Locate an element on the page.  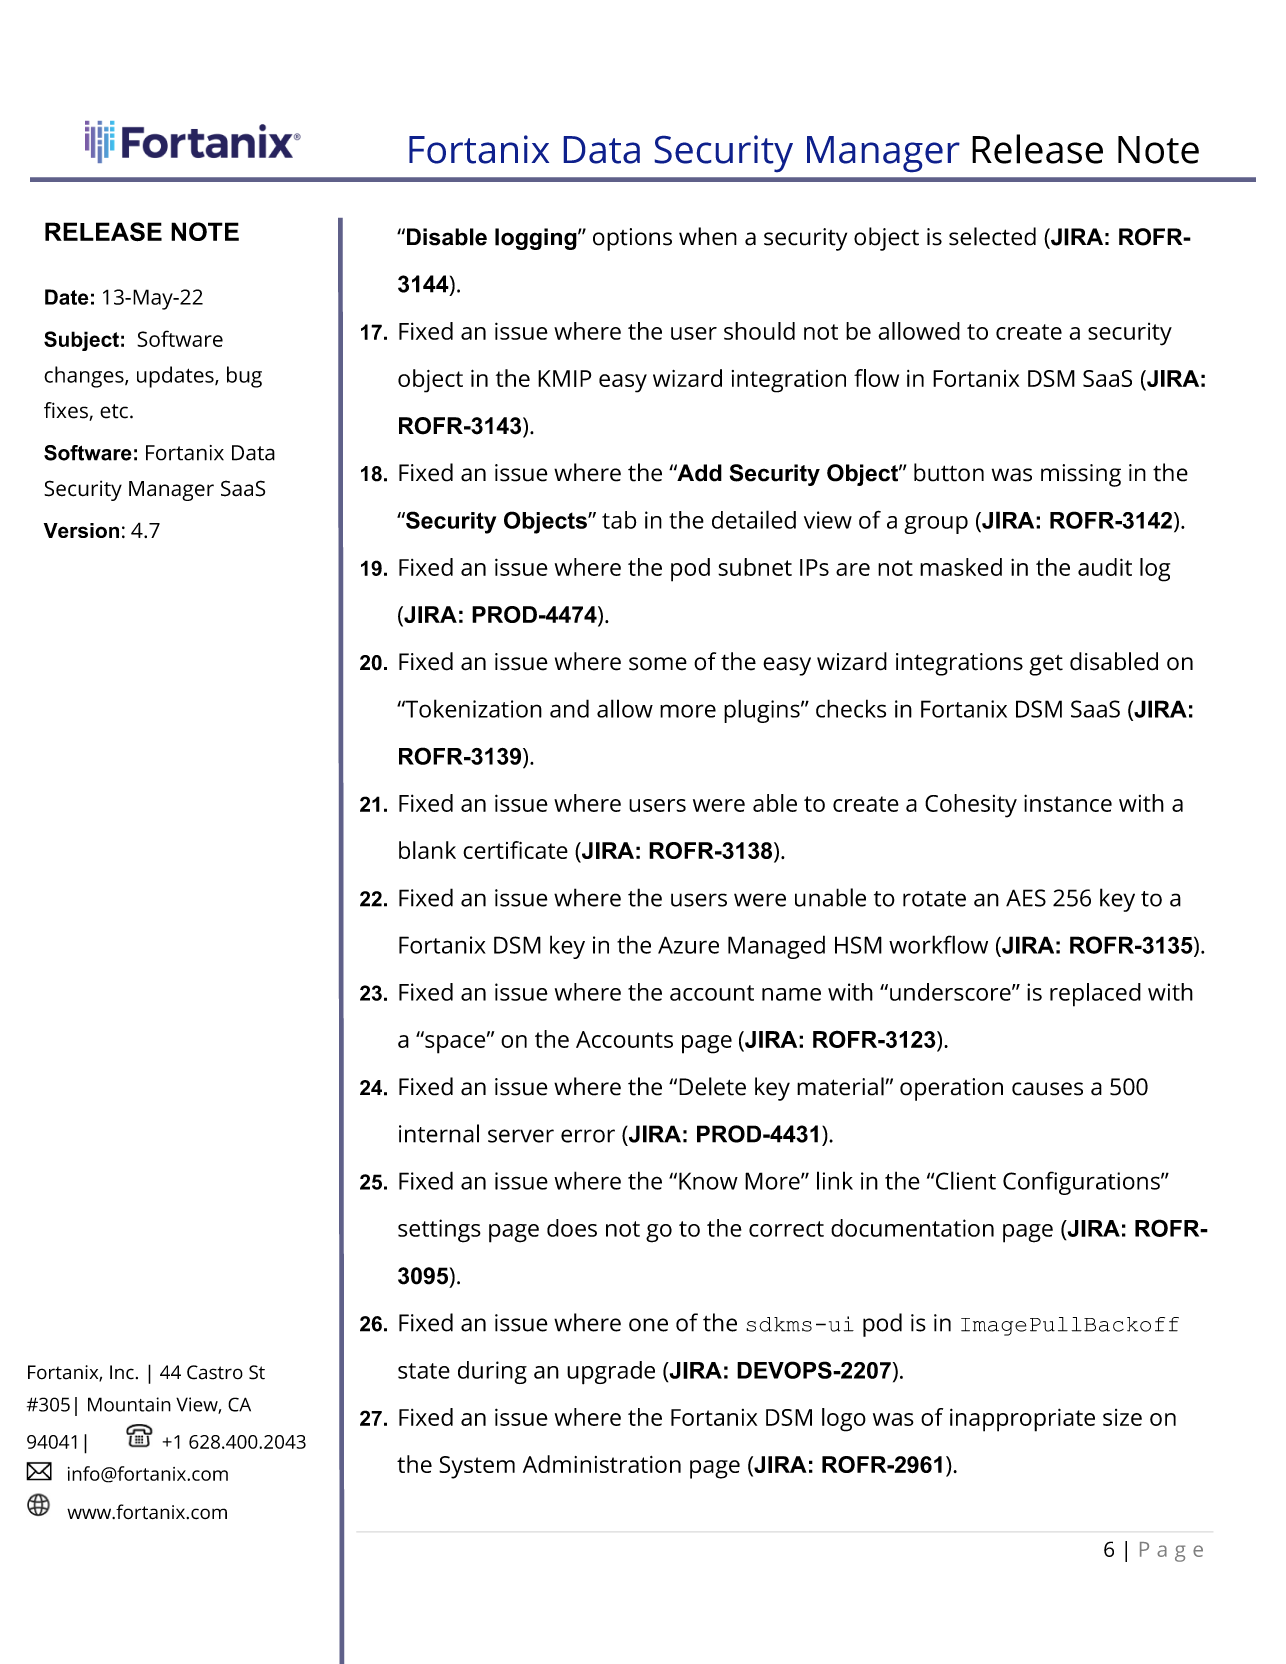
Subject is located at coordinates (81, 341).
